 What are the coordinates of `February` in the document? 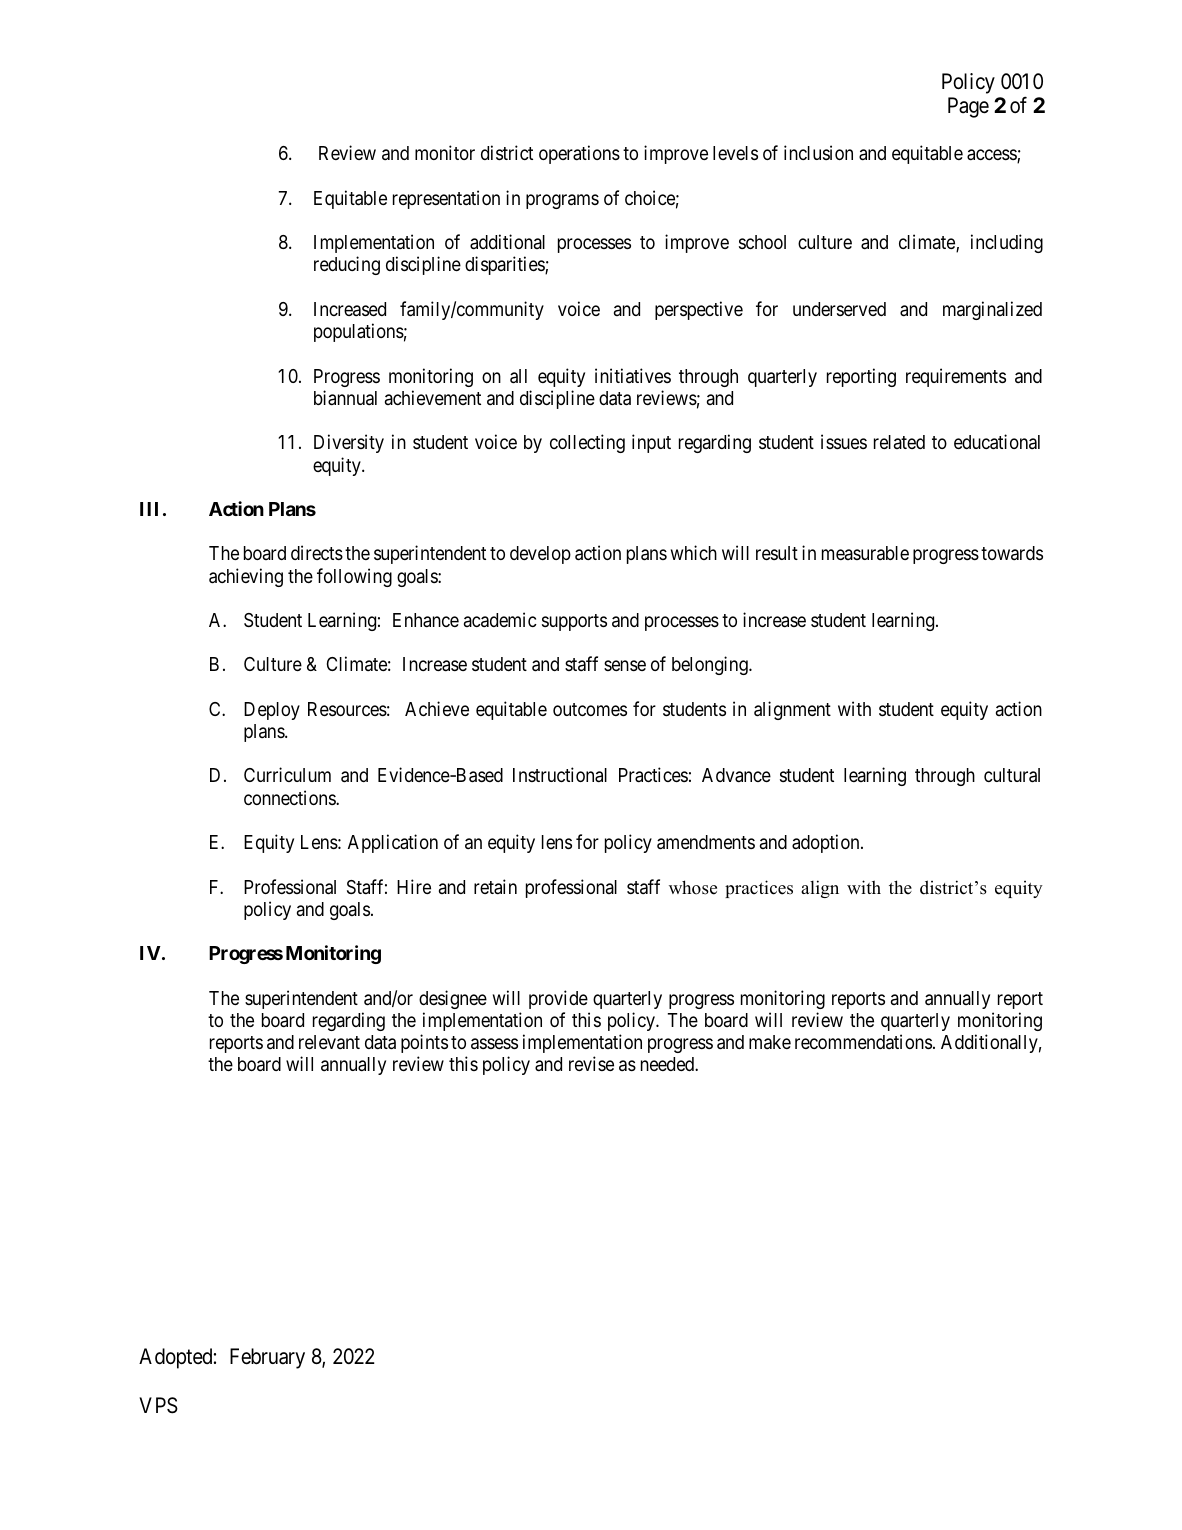 It's located at (267, 1358).
